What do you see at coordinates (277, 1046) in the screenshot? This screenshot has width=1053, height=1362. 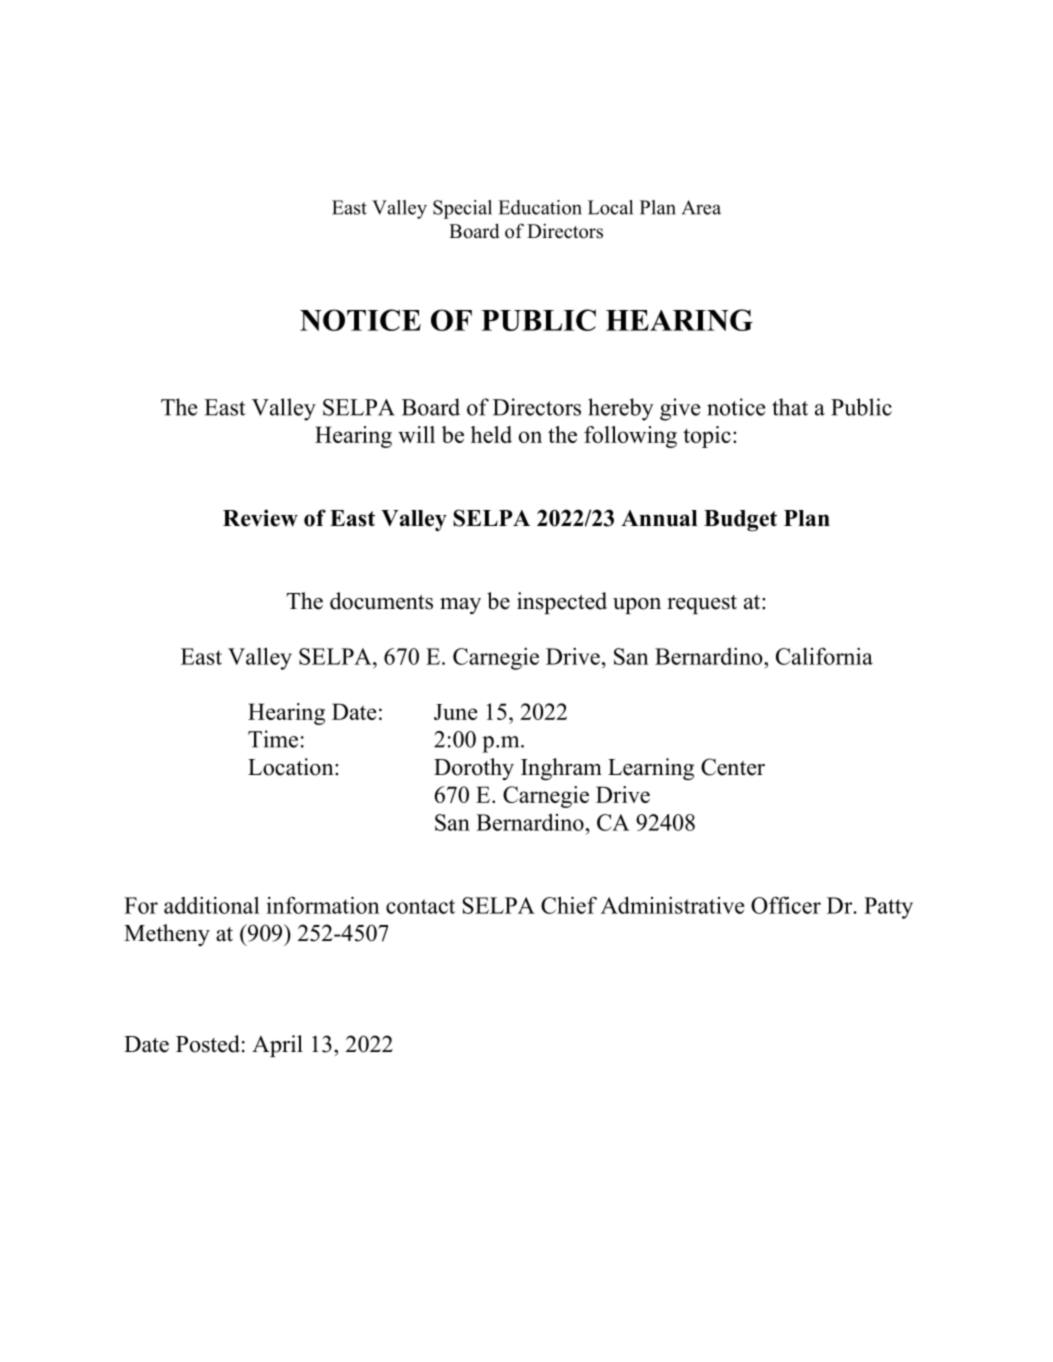 I see `April` at bounding box center [277, 1046].
